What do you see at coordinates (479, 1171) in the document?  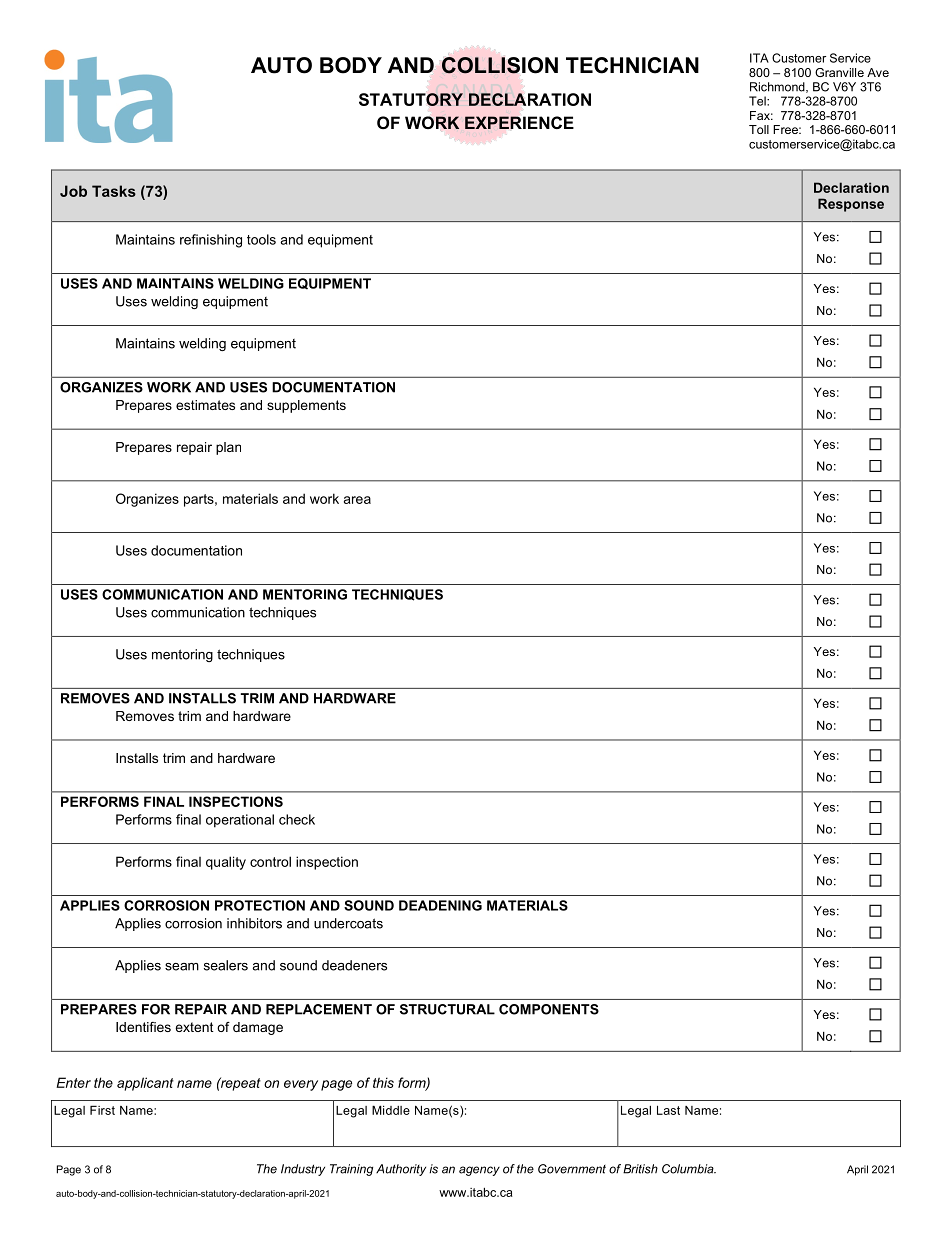 I see `agency` at bounding box center [479, 1171].
